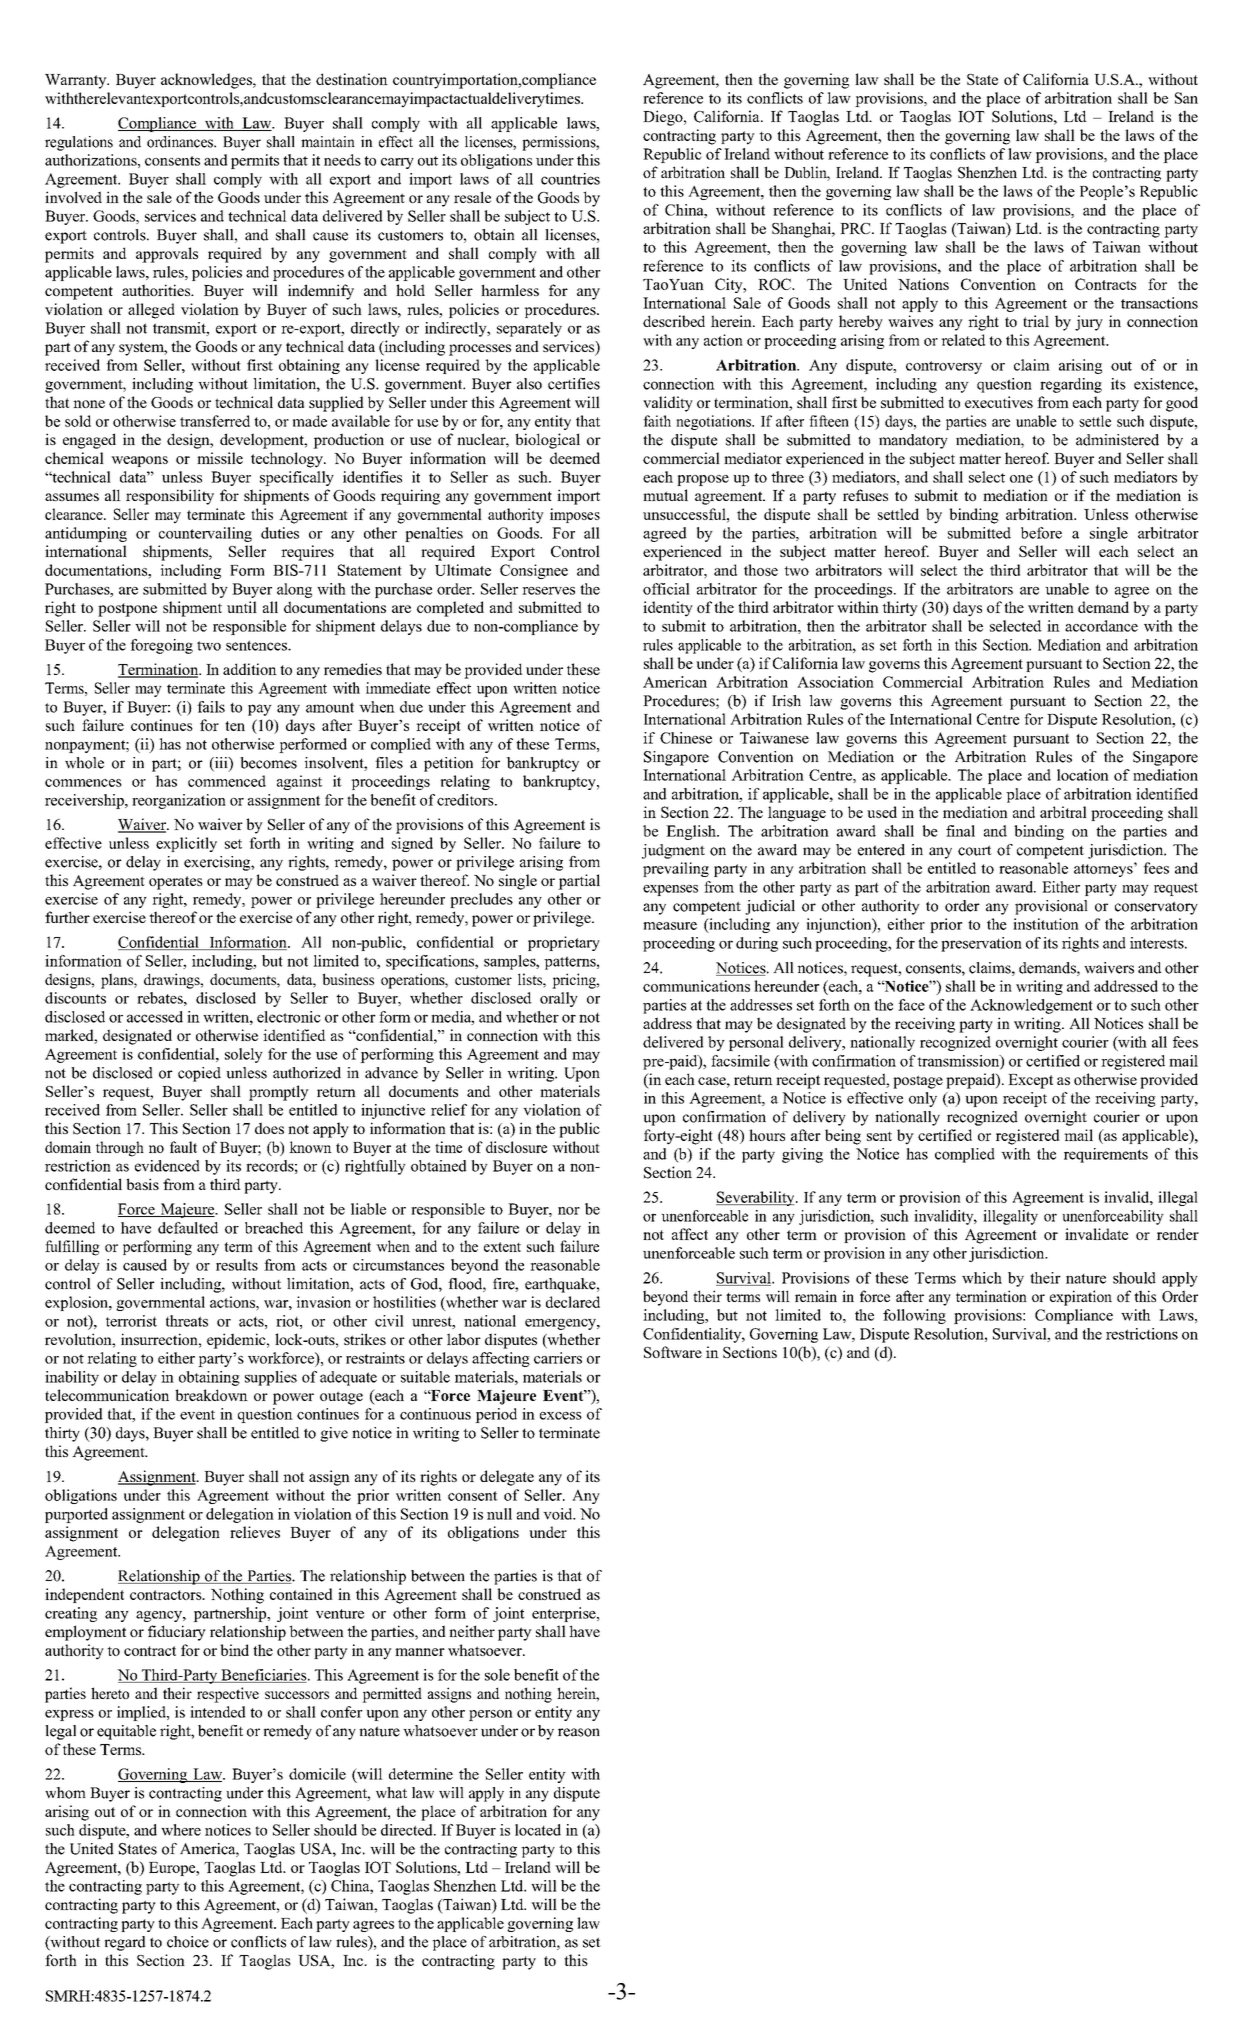 Image resolution: width=1240 pixels, height=2042 pixels. Describe the element at coordinates (664, 118) in the page. I see `Diego` at that location.
